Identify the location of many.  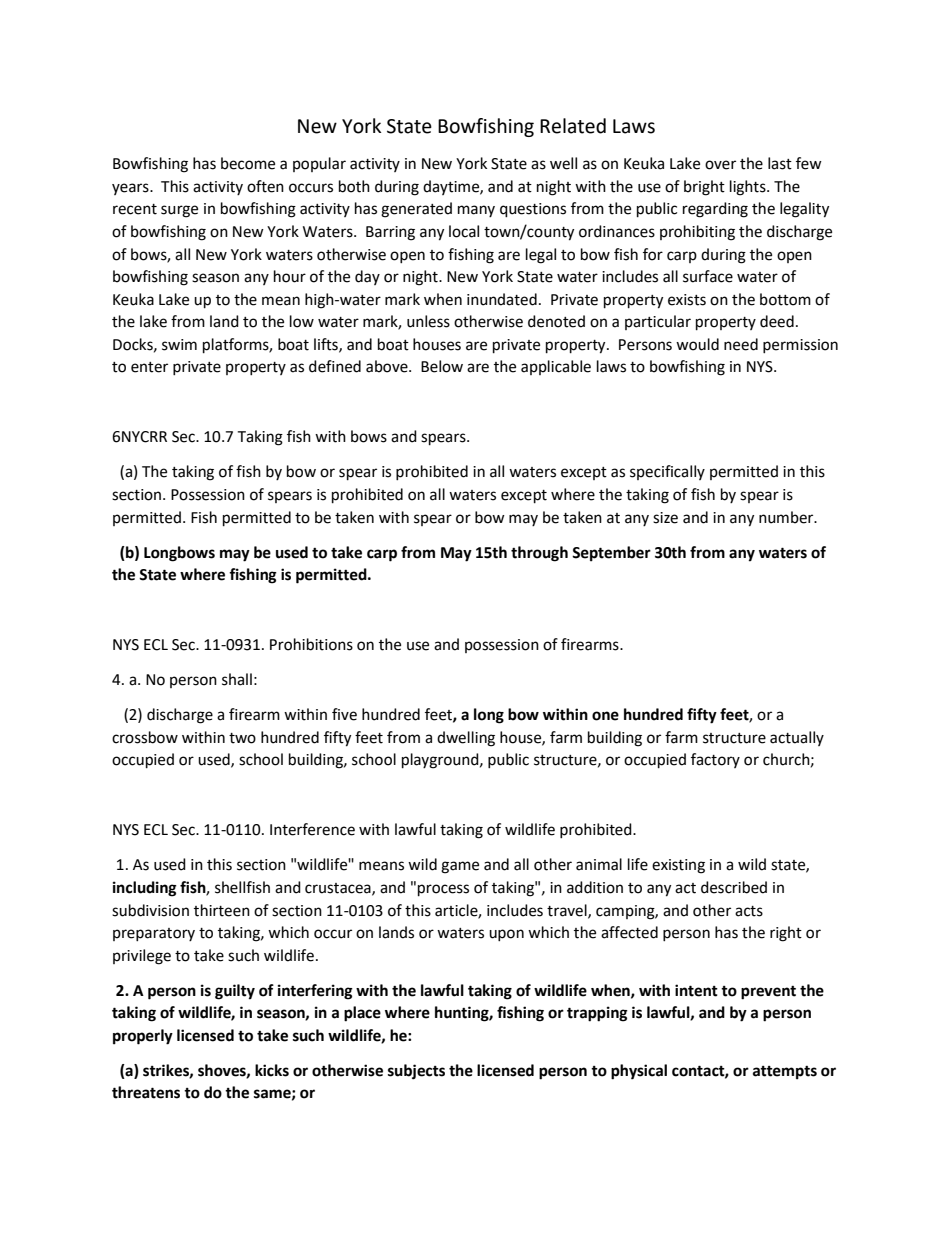
(476, 211).
